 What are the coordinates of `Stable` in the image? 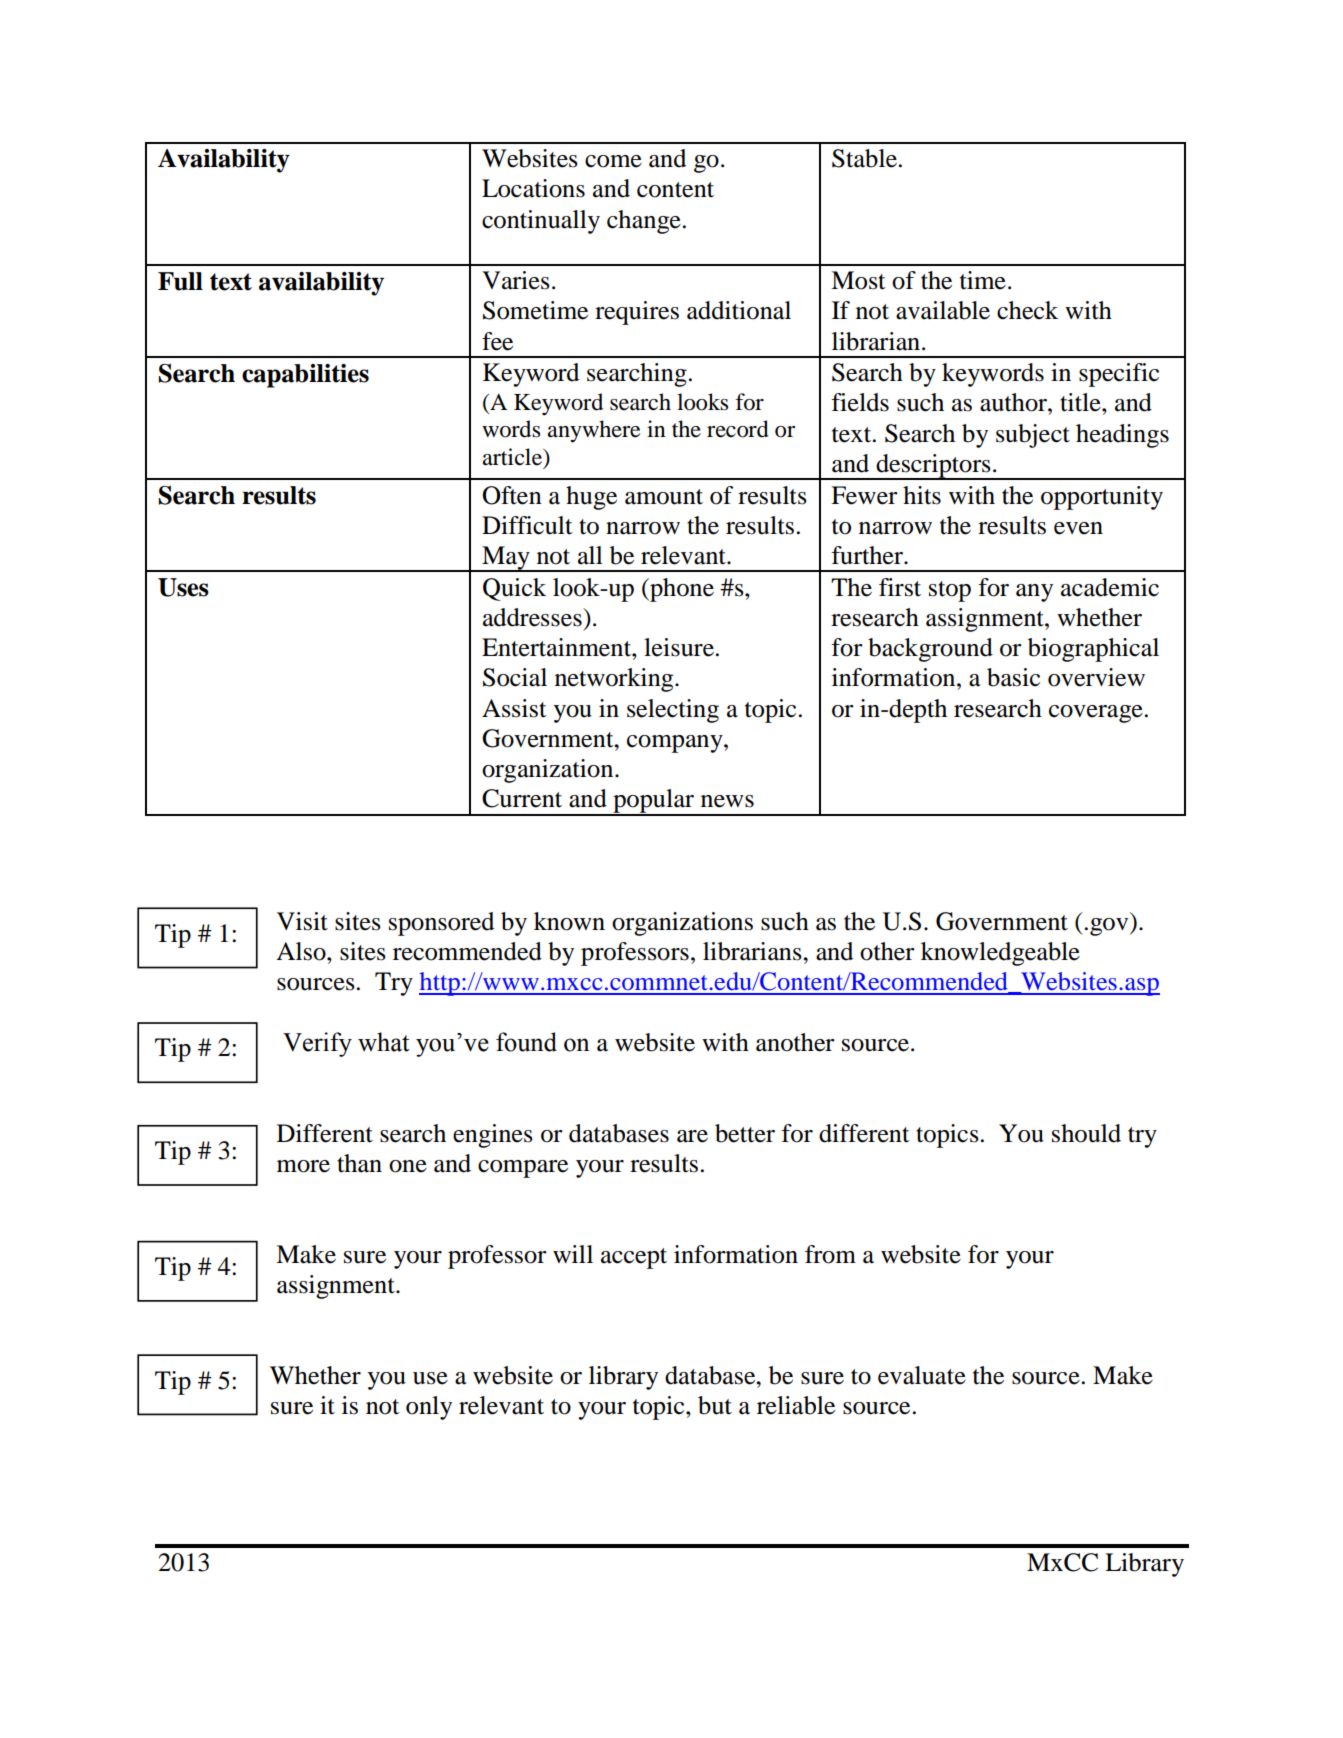 It's located at (864, 158).
